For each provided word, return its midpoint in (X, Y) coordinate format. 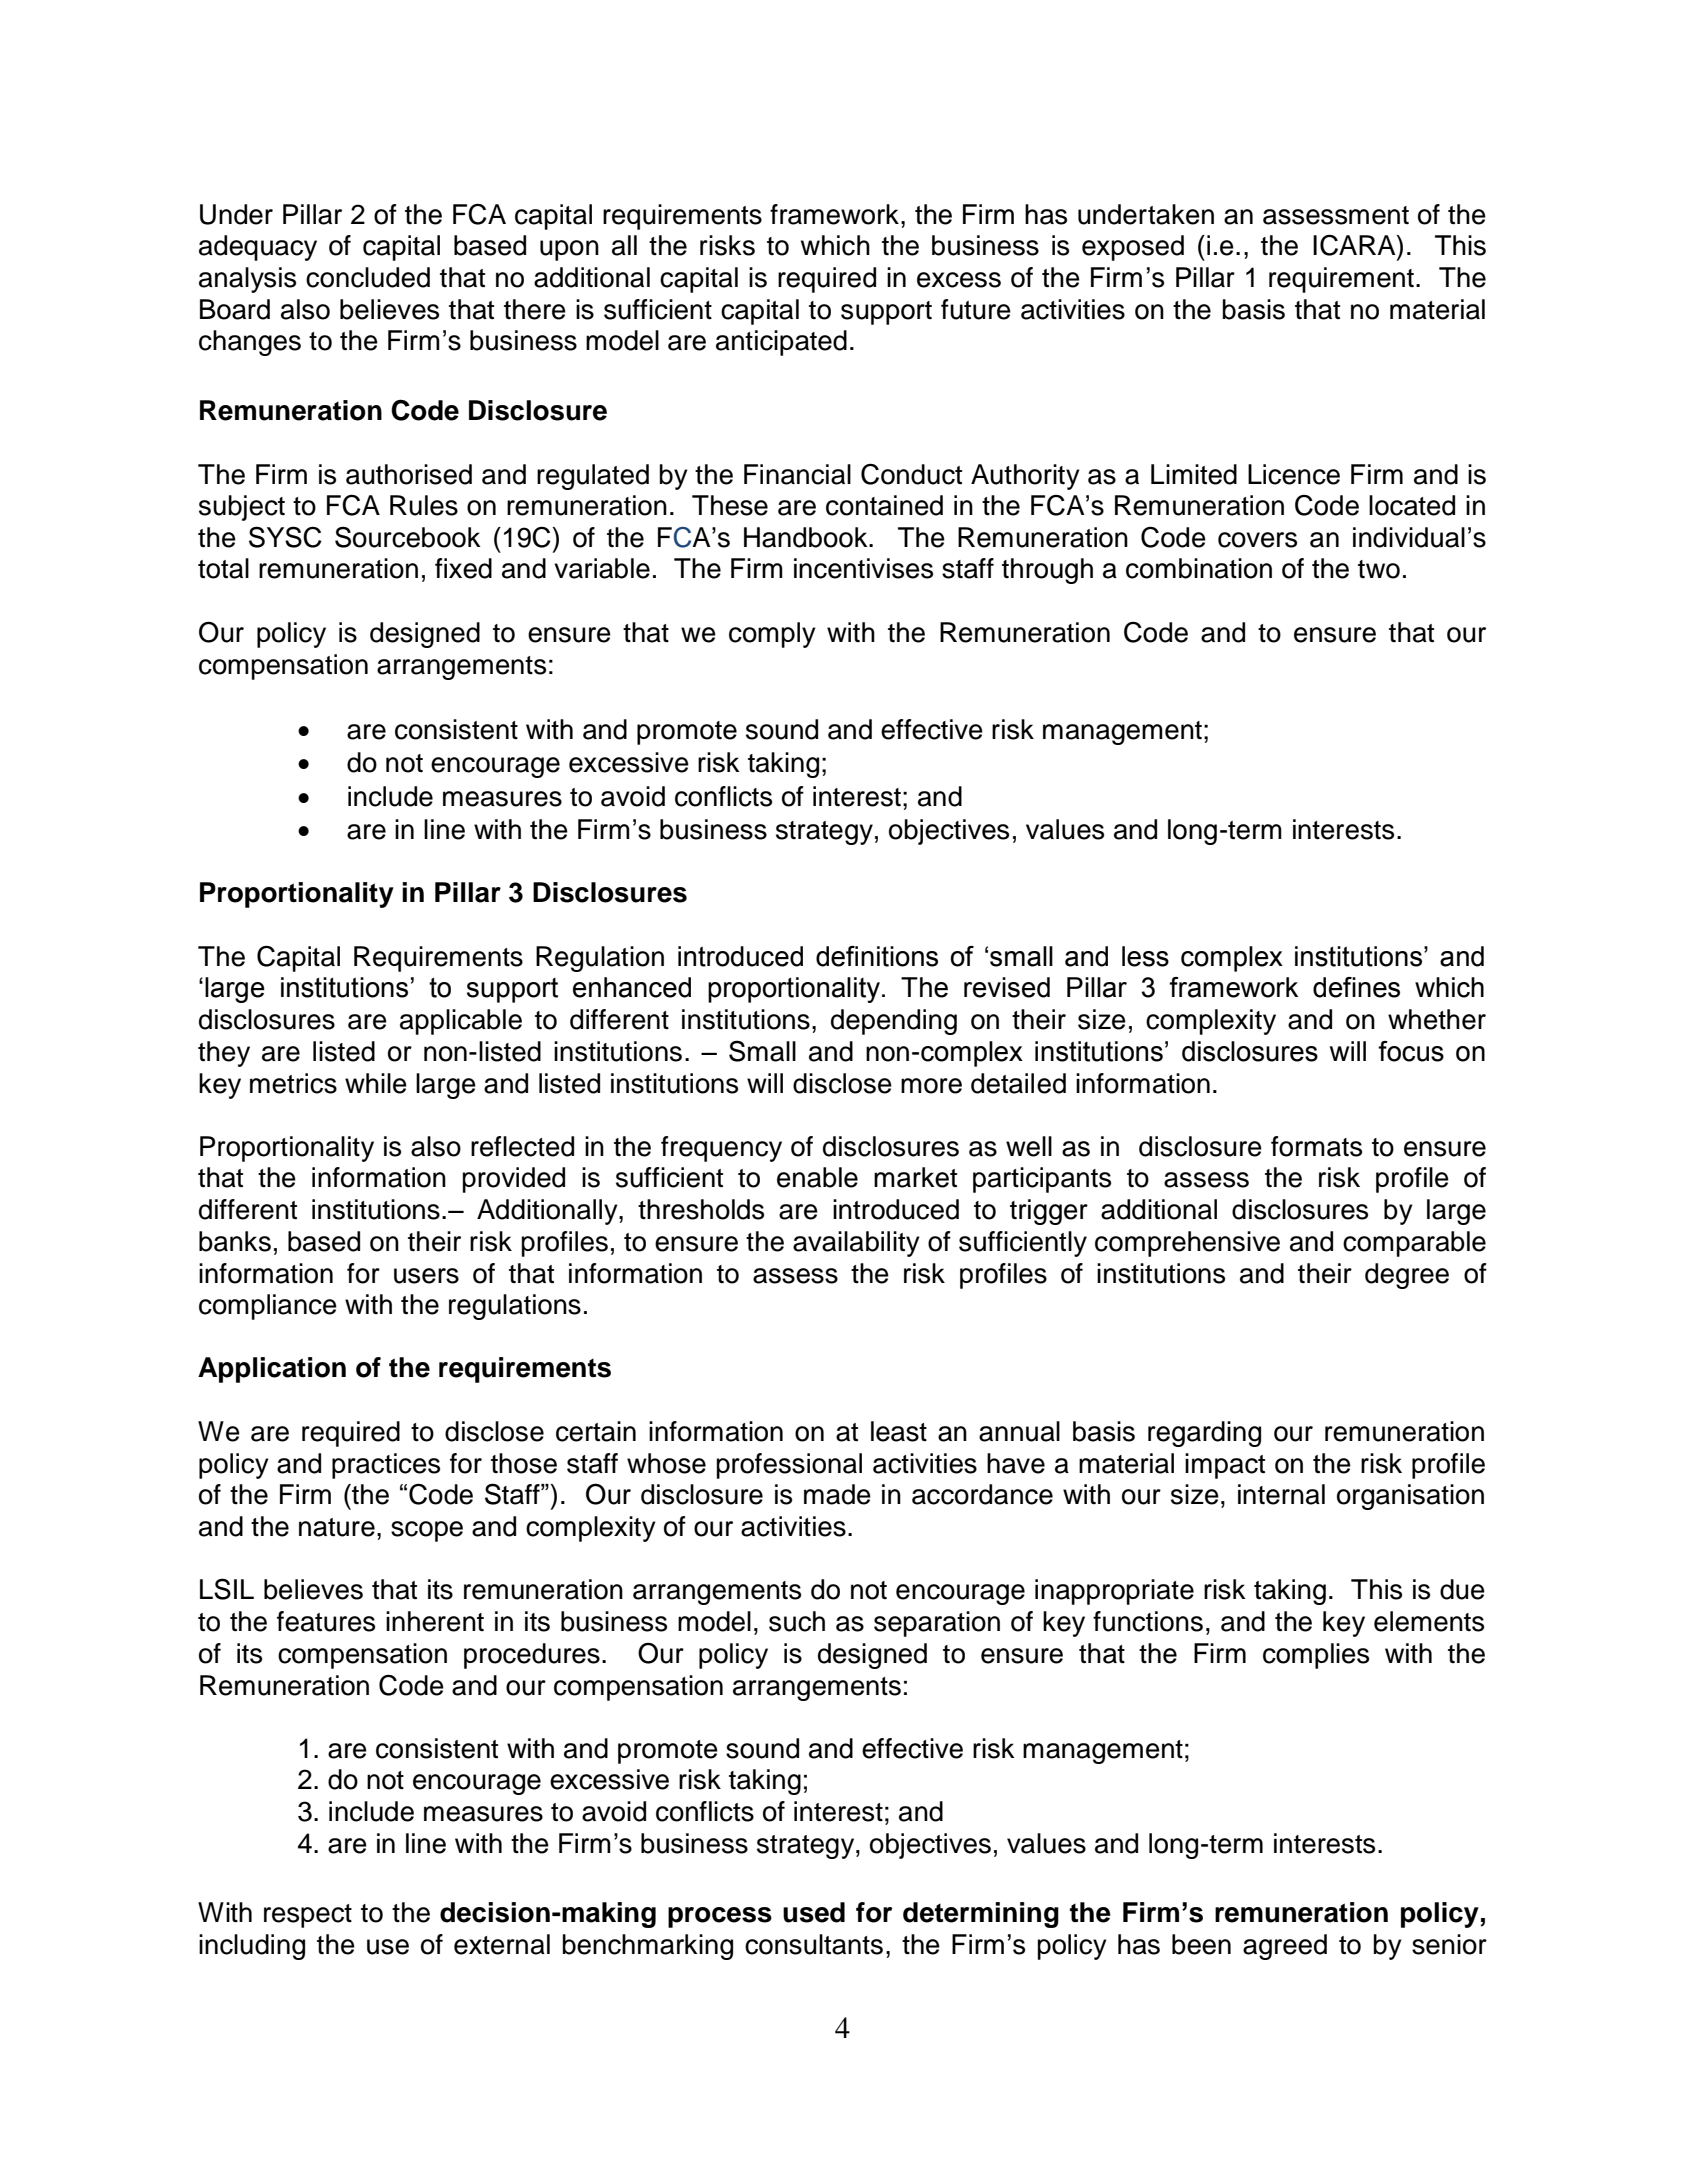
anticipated (781, 343)
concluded (368, 277)
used (814, 1912)
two (1379, 569)
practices (386, 1466)
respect (308, 1916)
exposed (1133, 248)
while (376, 1083)
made (837, 1494)
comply (772, 635)
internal (1281, 1494)
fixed (463, 568)
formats (1316, 1146)
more (931, 1086)
